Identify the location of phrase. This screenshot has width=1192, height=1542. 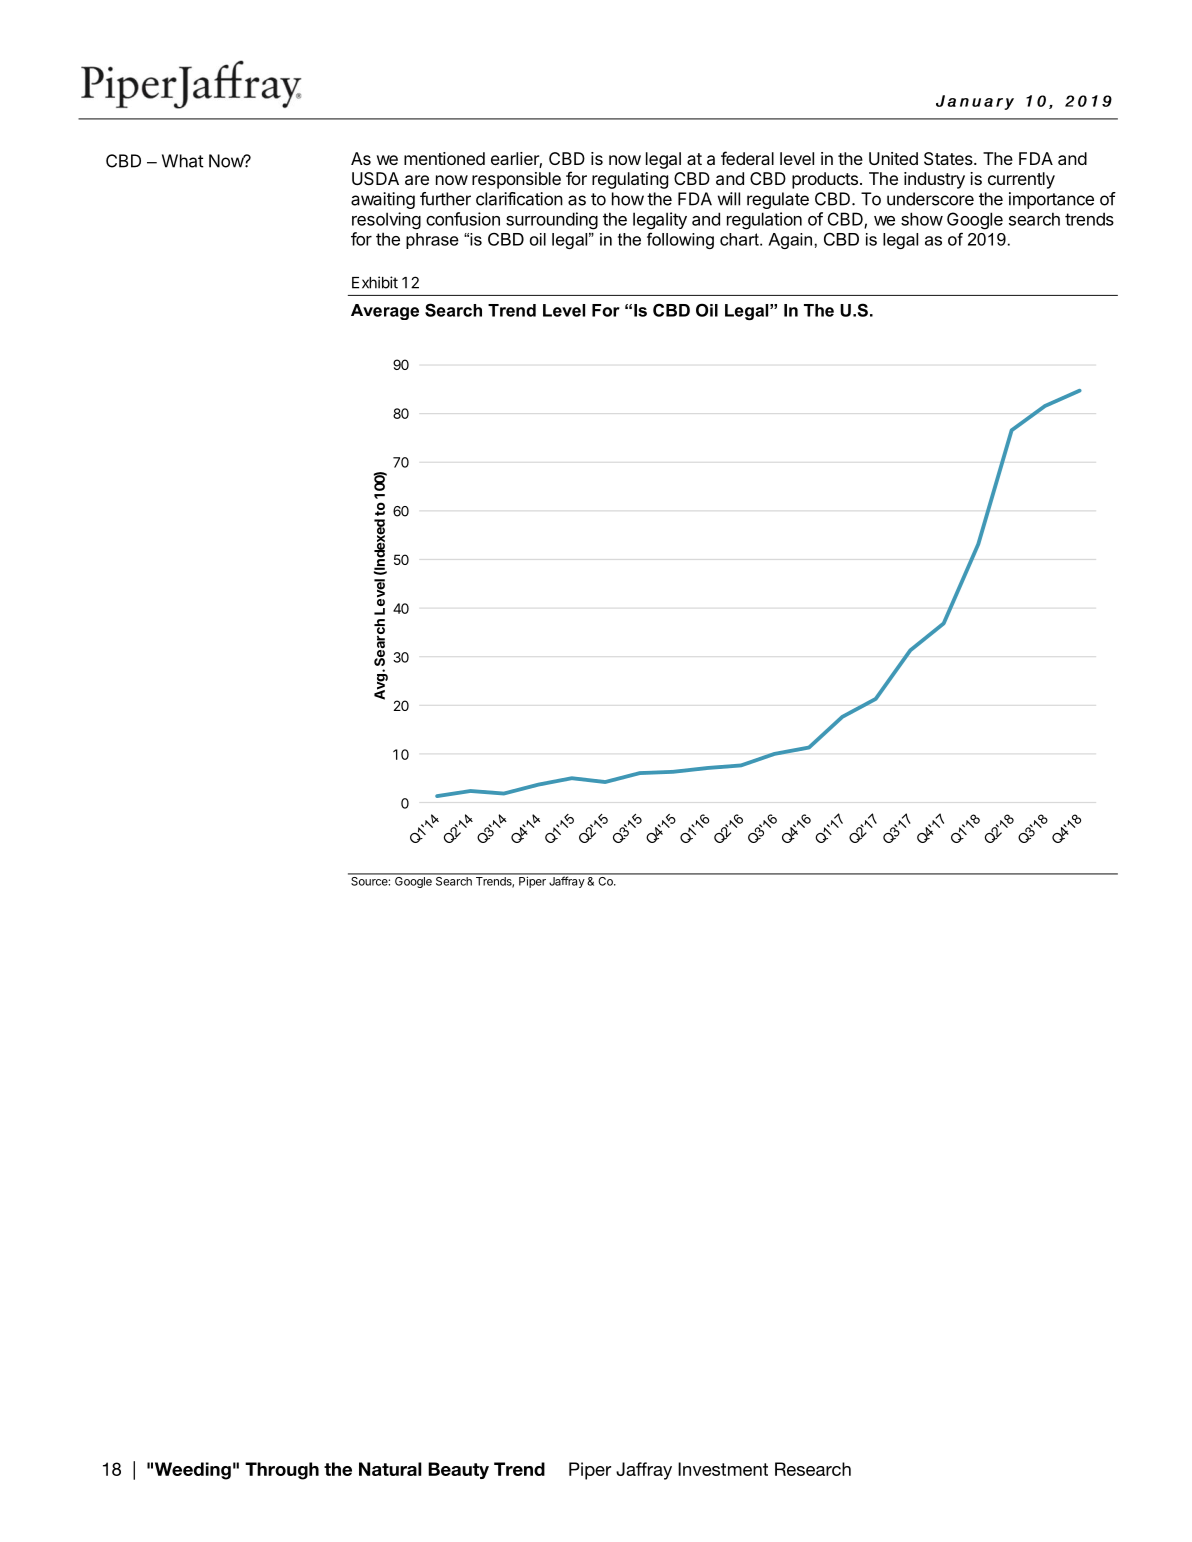
(432, 241).
